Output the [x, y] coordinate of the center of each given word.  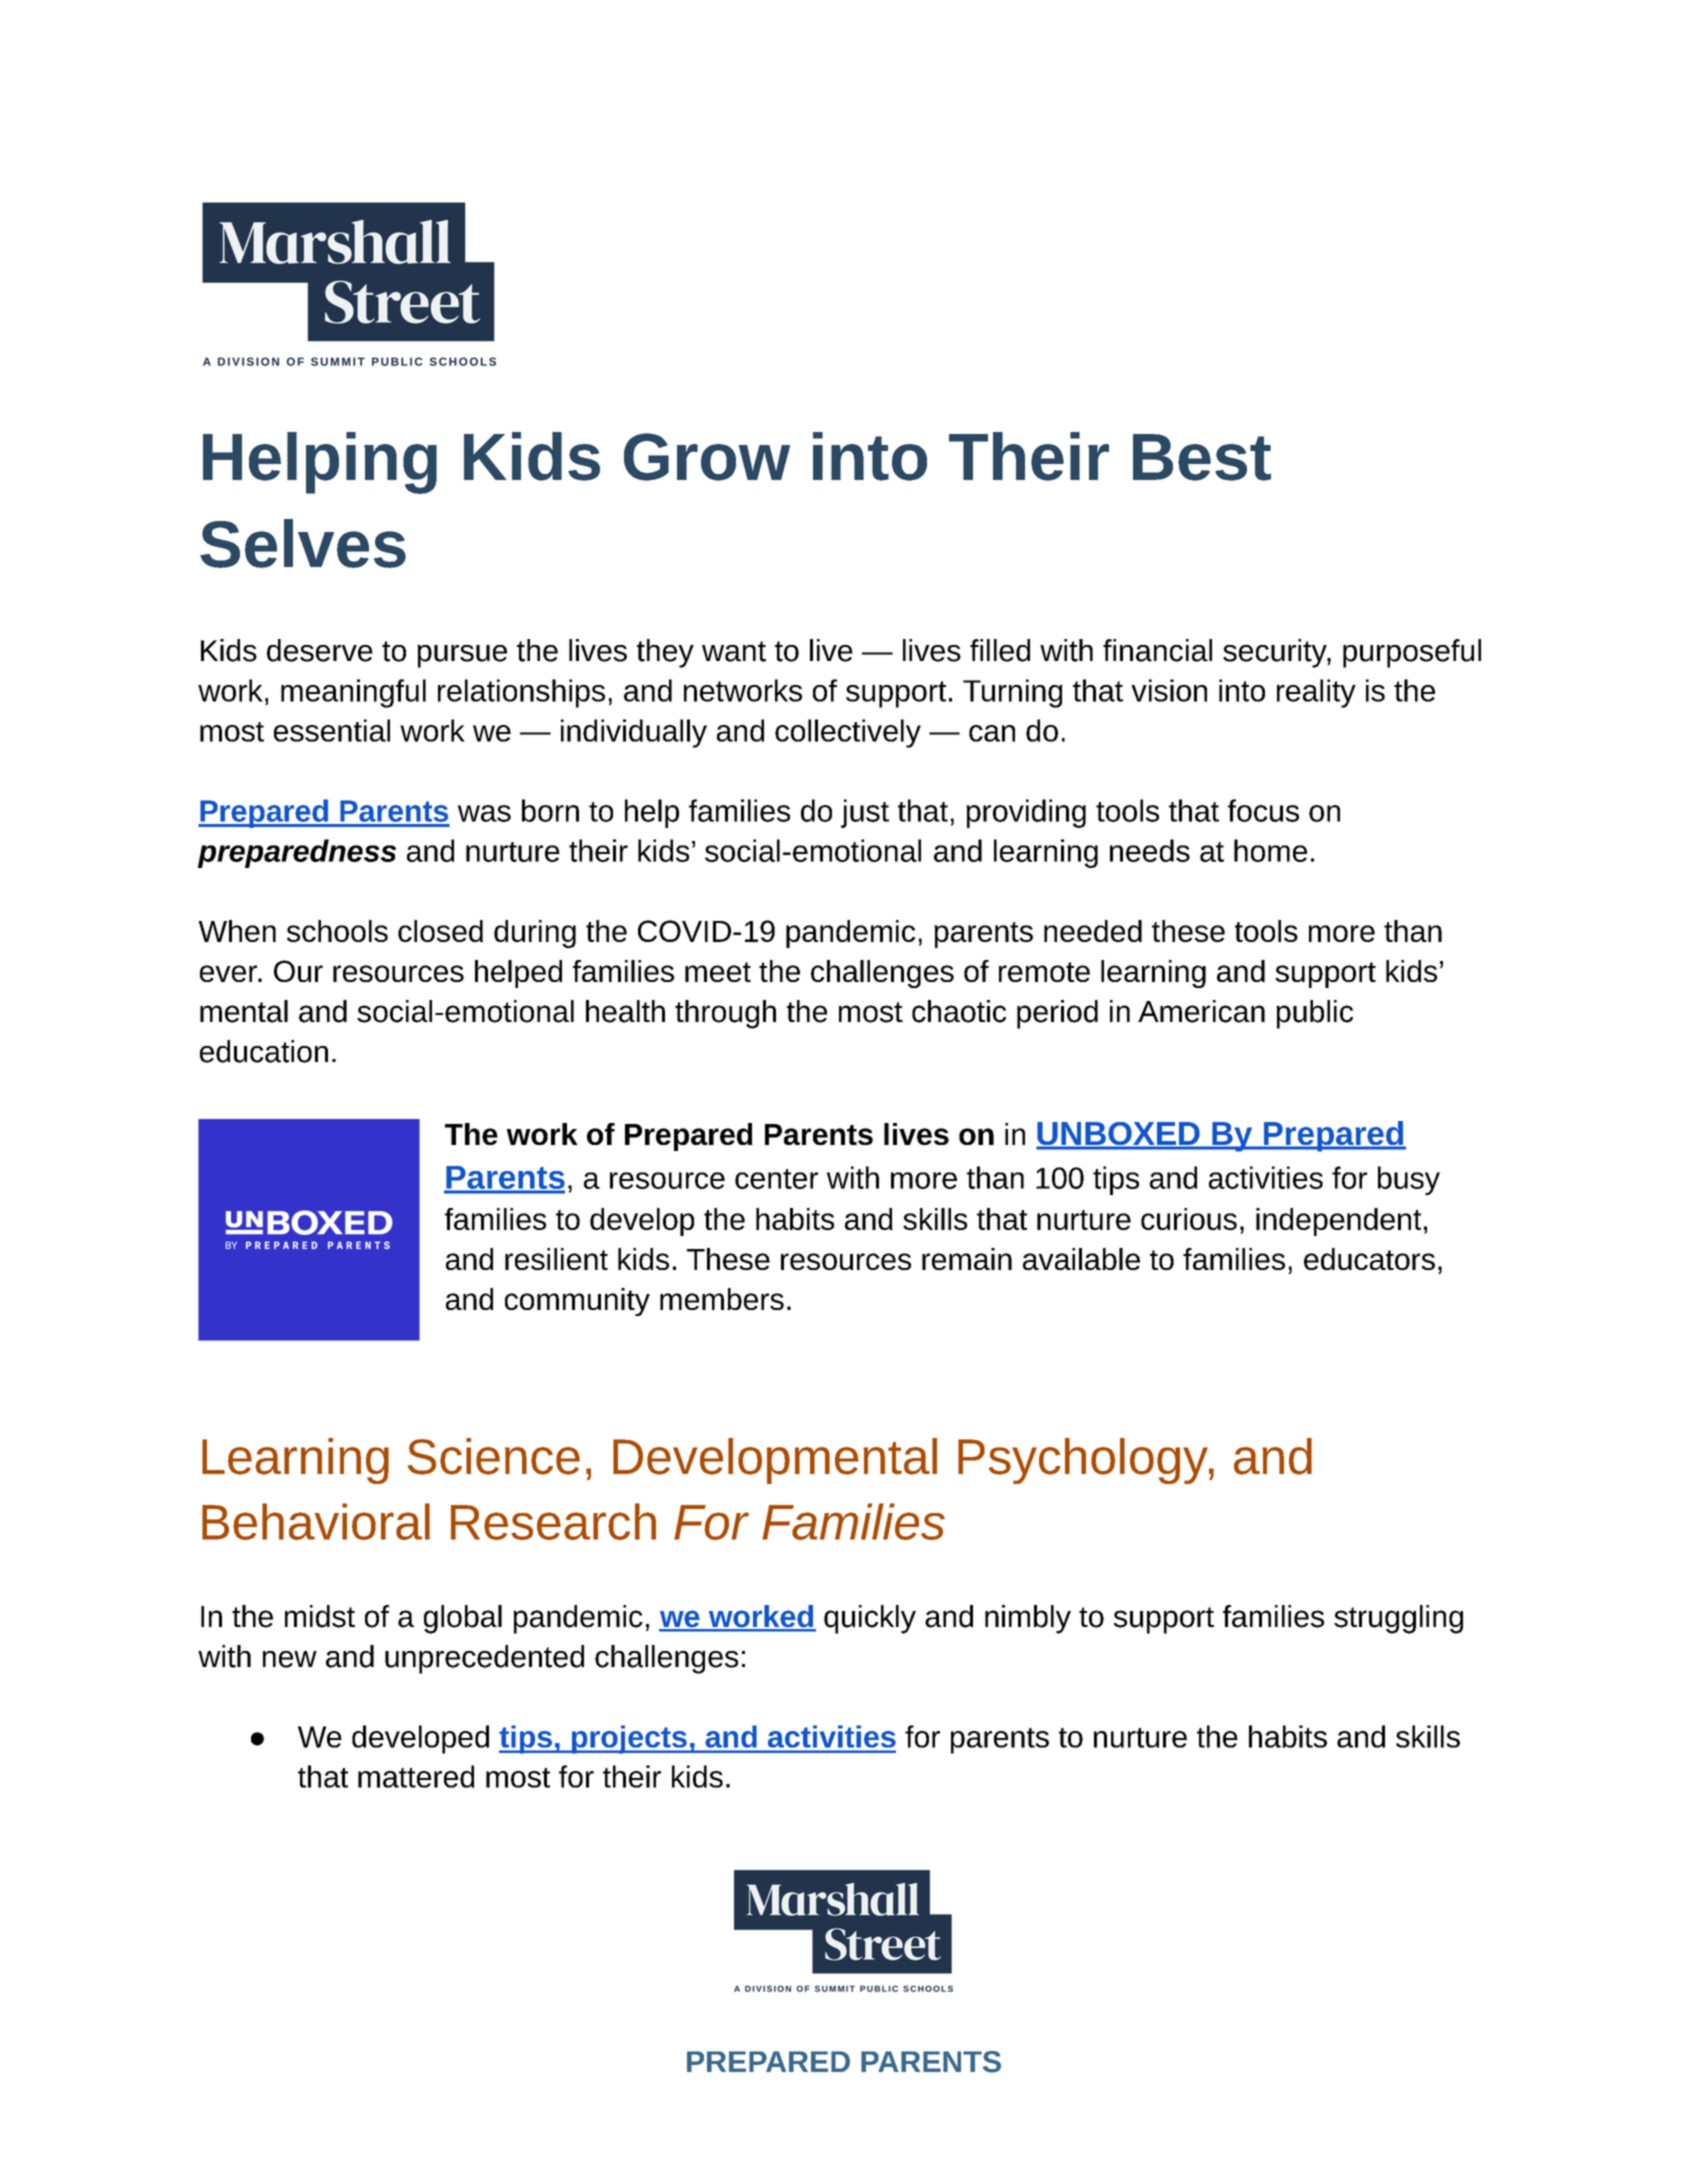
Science [493, 1456]
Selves [303, 543]
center [776, 1179]
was [484, 813]
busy [1409, 1180]
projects [629, 1739]
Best [1202, 457]
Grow [707, 457]
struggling [1398, 1619]
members [722, 1299]
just [865, 813]
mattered [416, 1776]
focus [1263, 810]
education [264, 1051]
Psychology [1084, 1461]
